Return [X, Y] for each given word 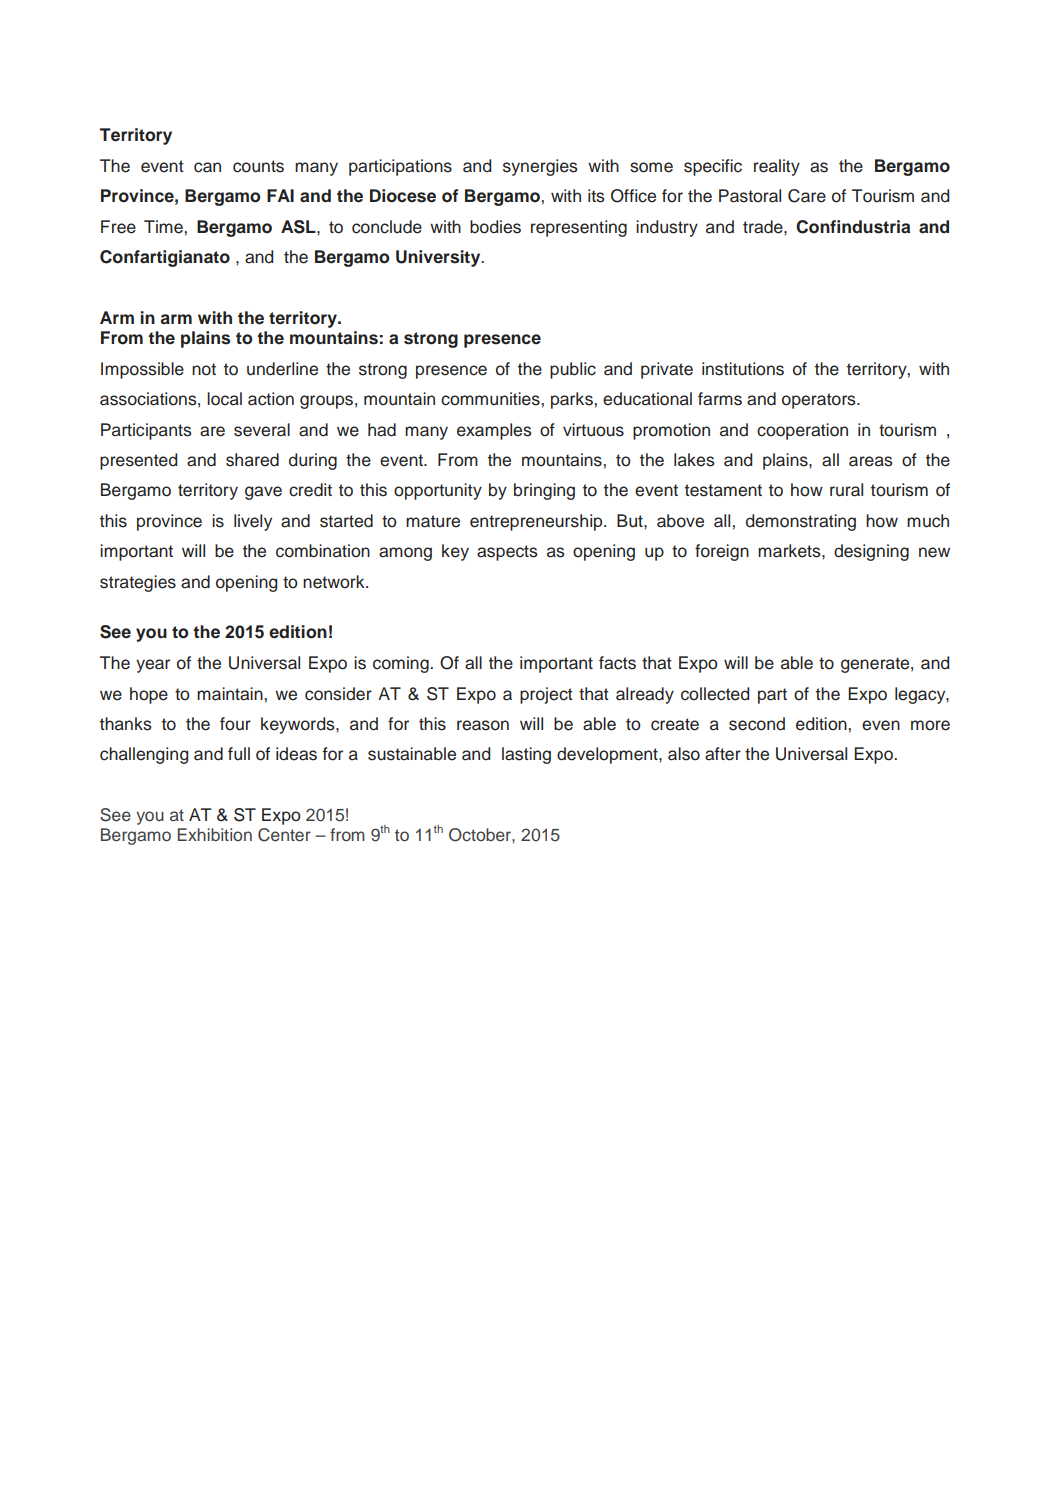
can [207, 167]
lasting [526, 755]
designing [871, 552]
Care [807, 196]
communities [490, 399]
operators [820, 401]
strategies [138, 583]
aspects [507, 553]
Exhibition [215, 834]
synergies [540, 167]
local [224, 399]
